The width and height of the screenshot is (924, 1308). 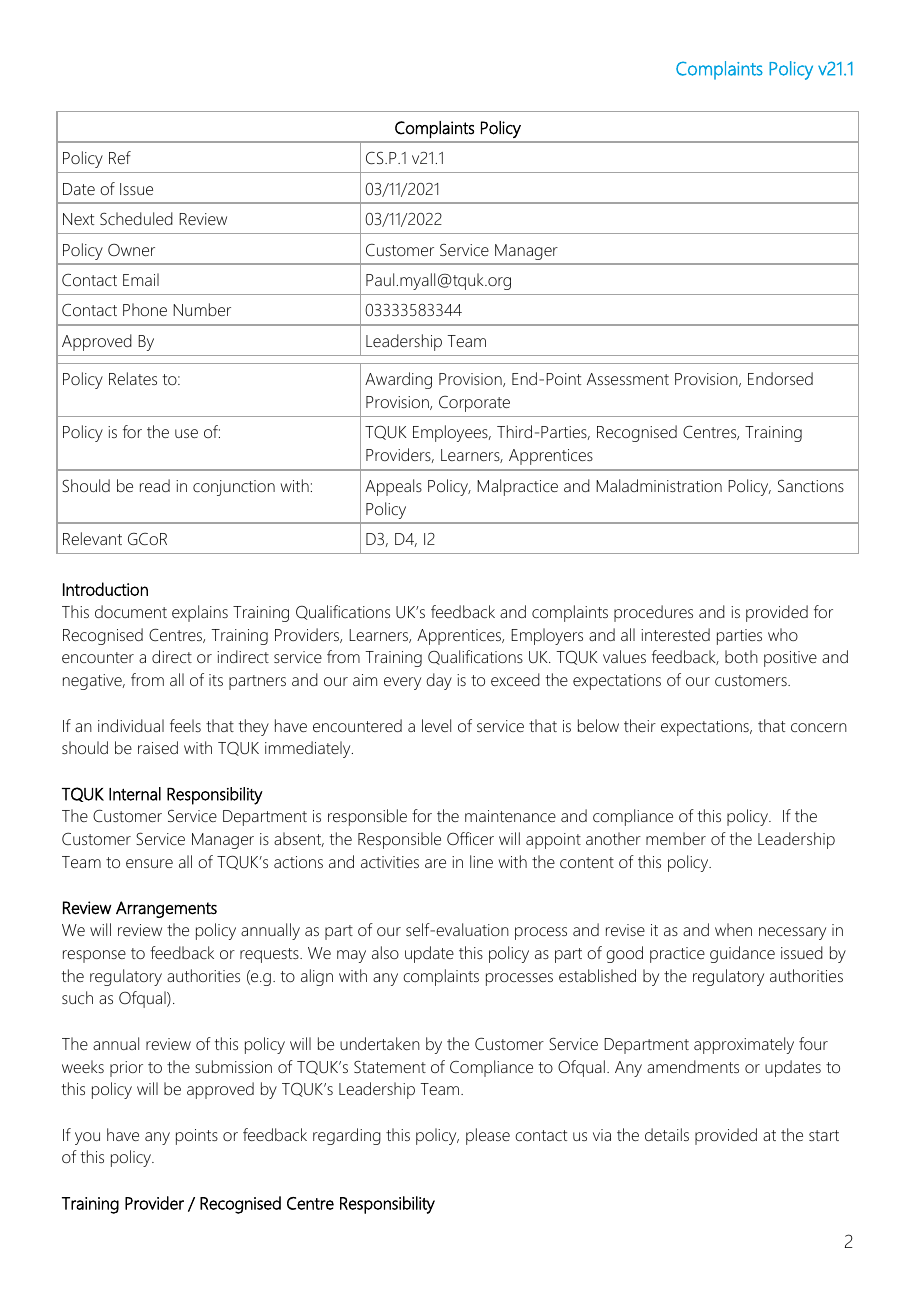 I want to click on day, so click(x=439, y=681).
